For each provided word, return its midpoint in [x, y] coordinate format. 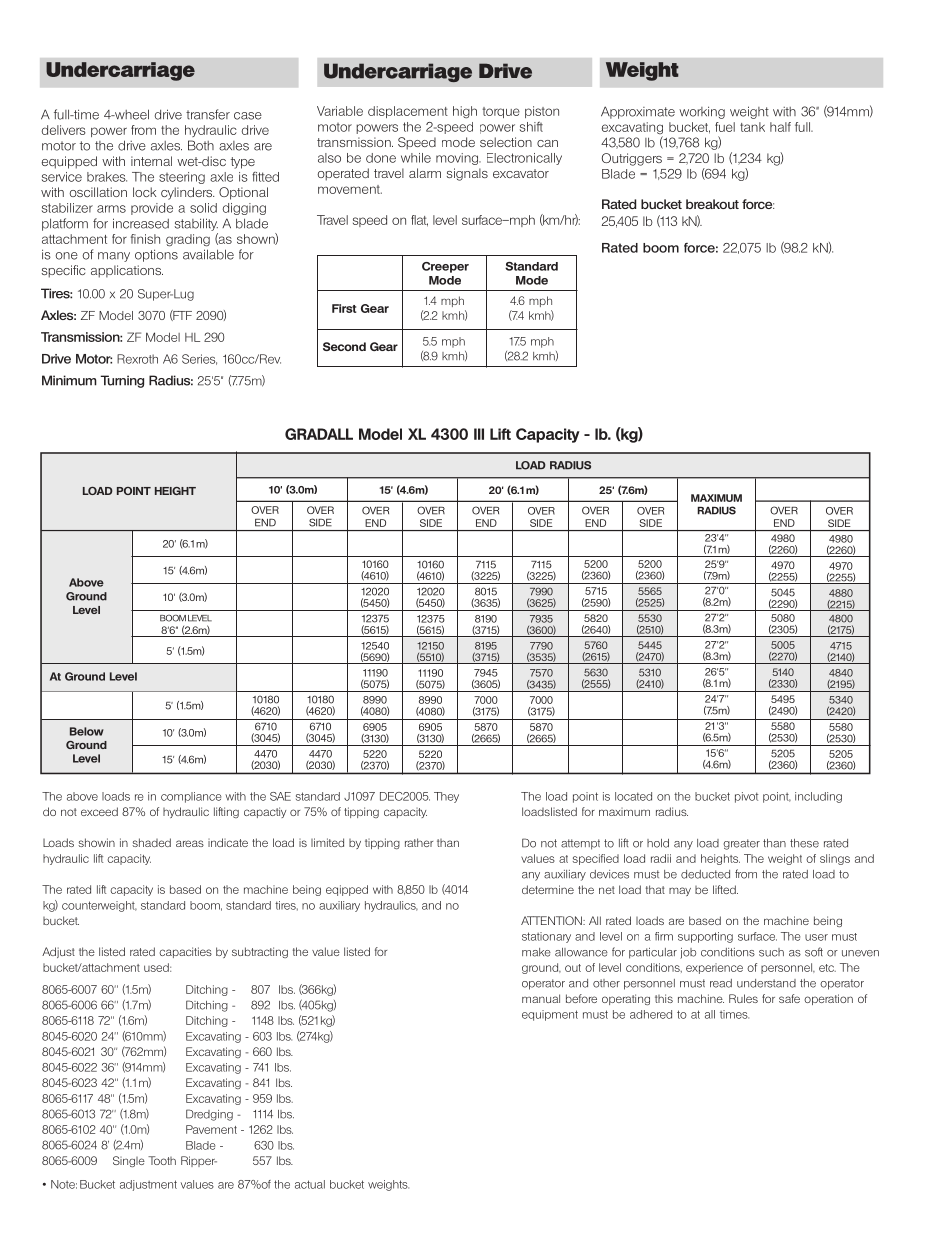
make [536, 952]
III [479, 434]
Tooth [162, 1160]
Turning [122, 381]
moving [458, 159]
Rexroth [137, 359]
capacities [185, 952]
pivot [746, 797]
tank [752, 127]
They [446, 797]
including [818, 797]
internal [151, 161]
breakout [712, 204]
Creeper [445, 267]
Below [87, 731]
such [771, 952]
